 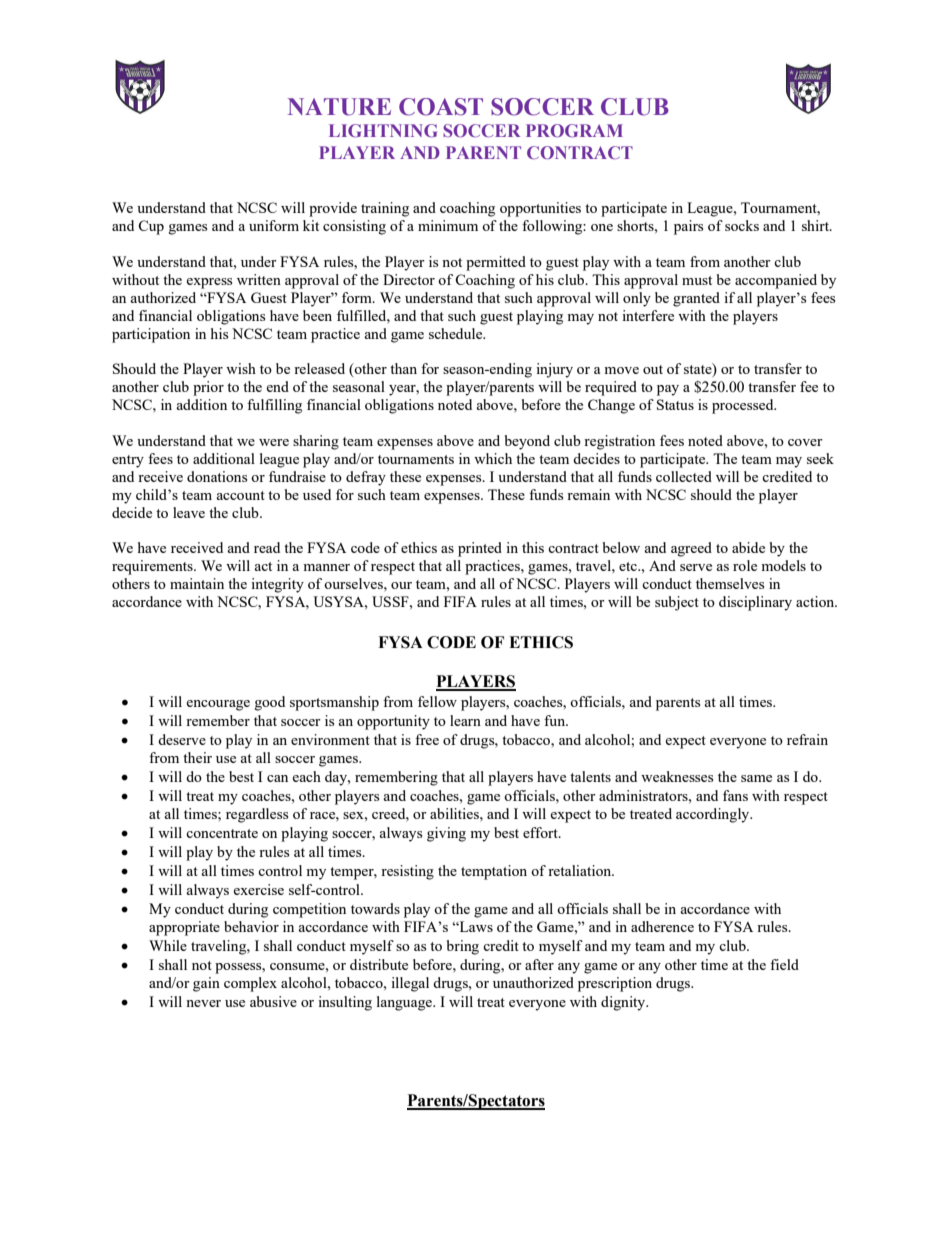 I want to click on gain, so click(x=206, y=984).
